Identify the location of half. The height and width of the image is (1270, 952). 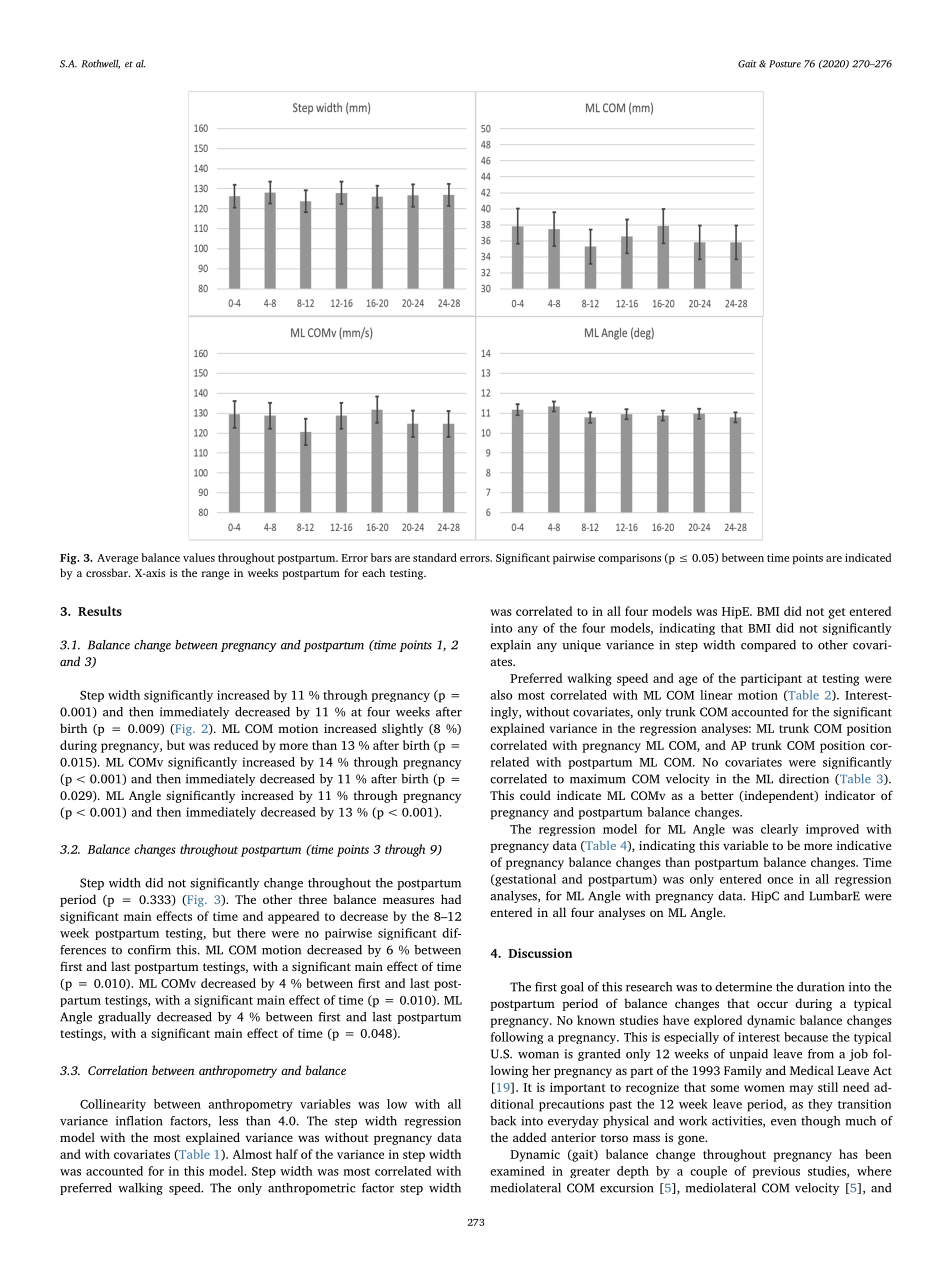
(287, 1154).
